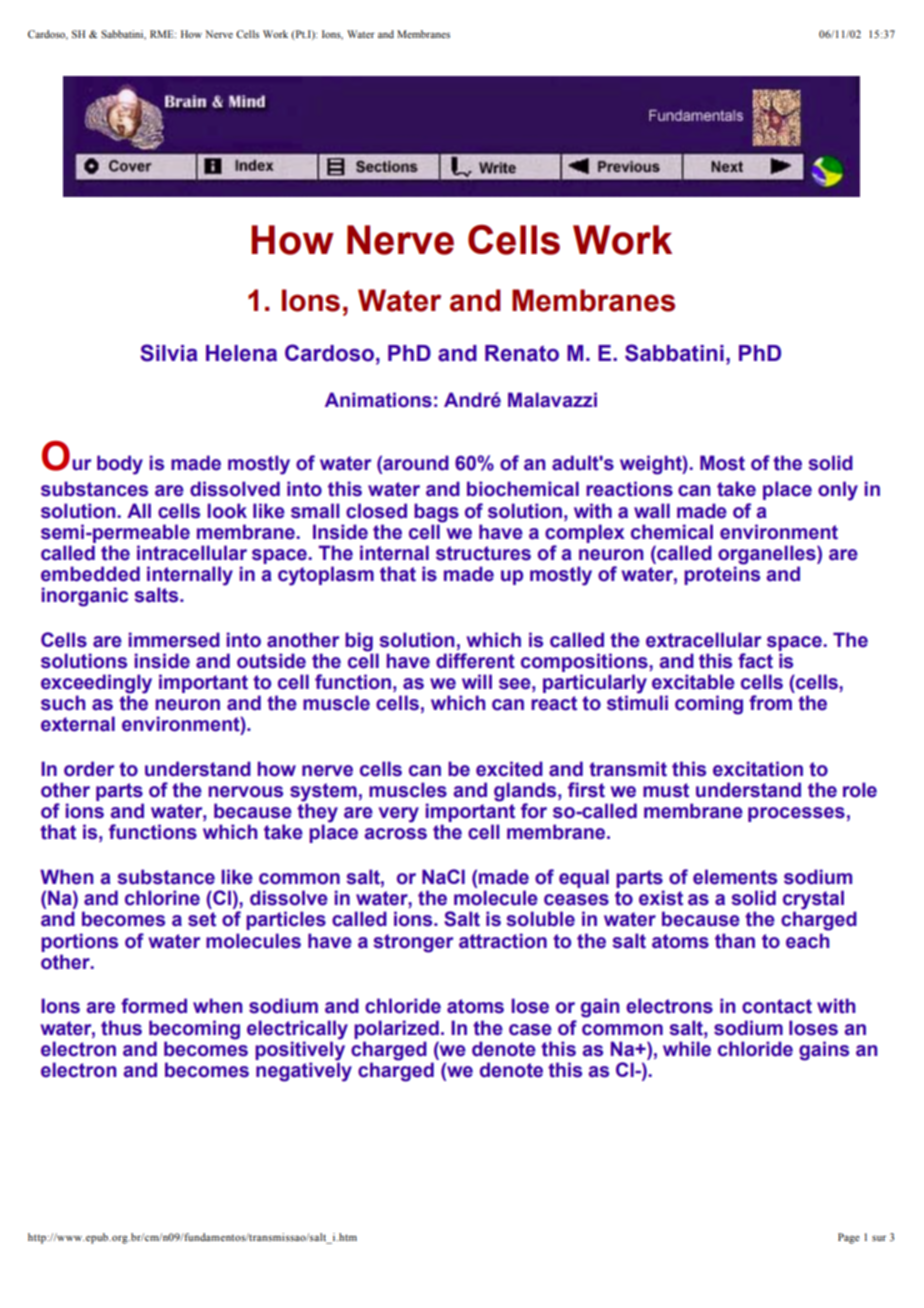 The image size is (924, 1308). I want to click on case, so click(530, 1030).
